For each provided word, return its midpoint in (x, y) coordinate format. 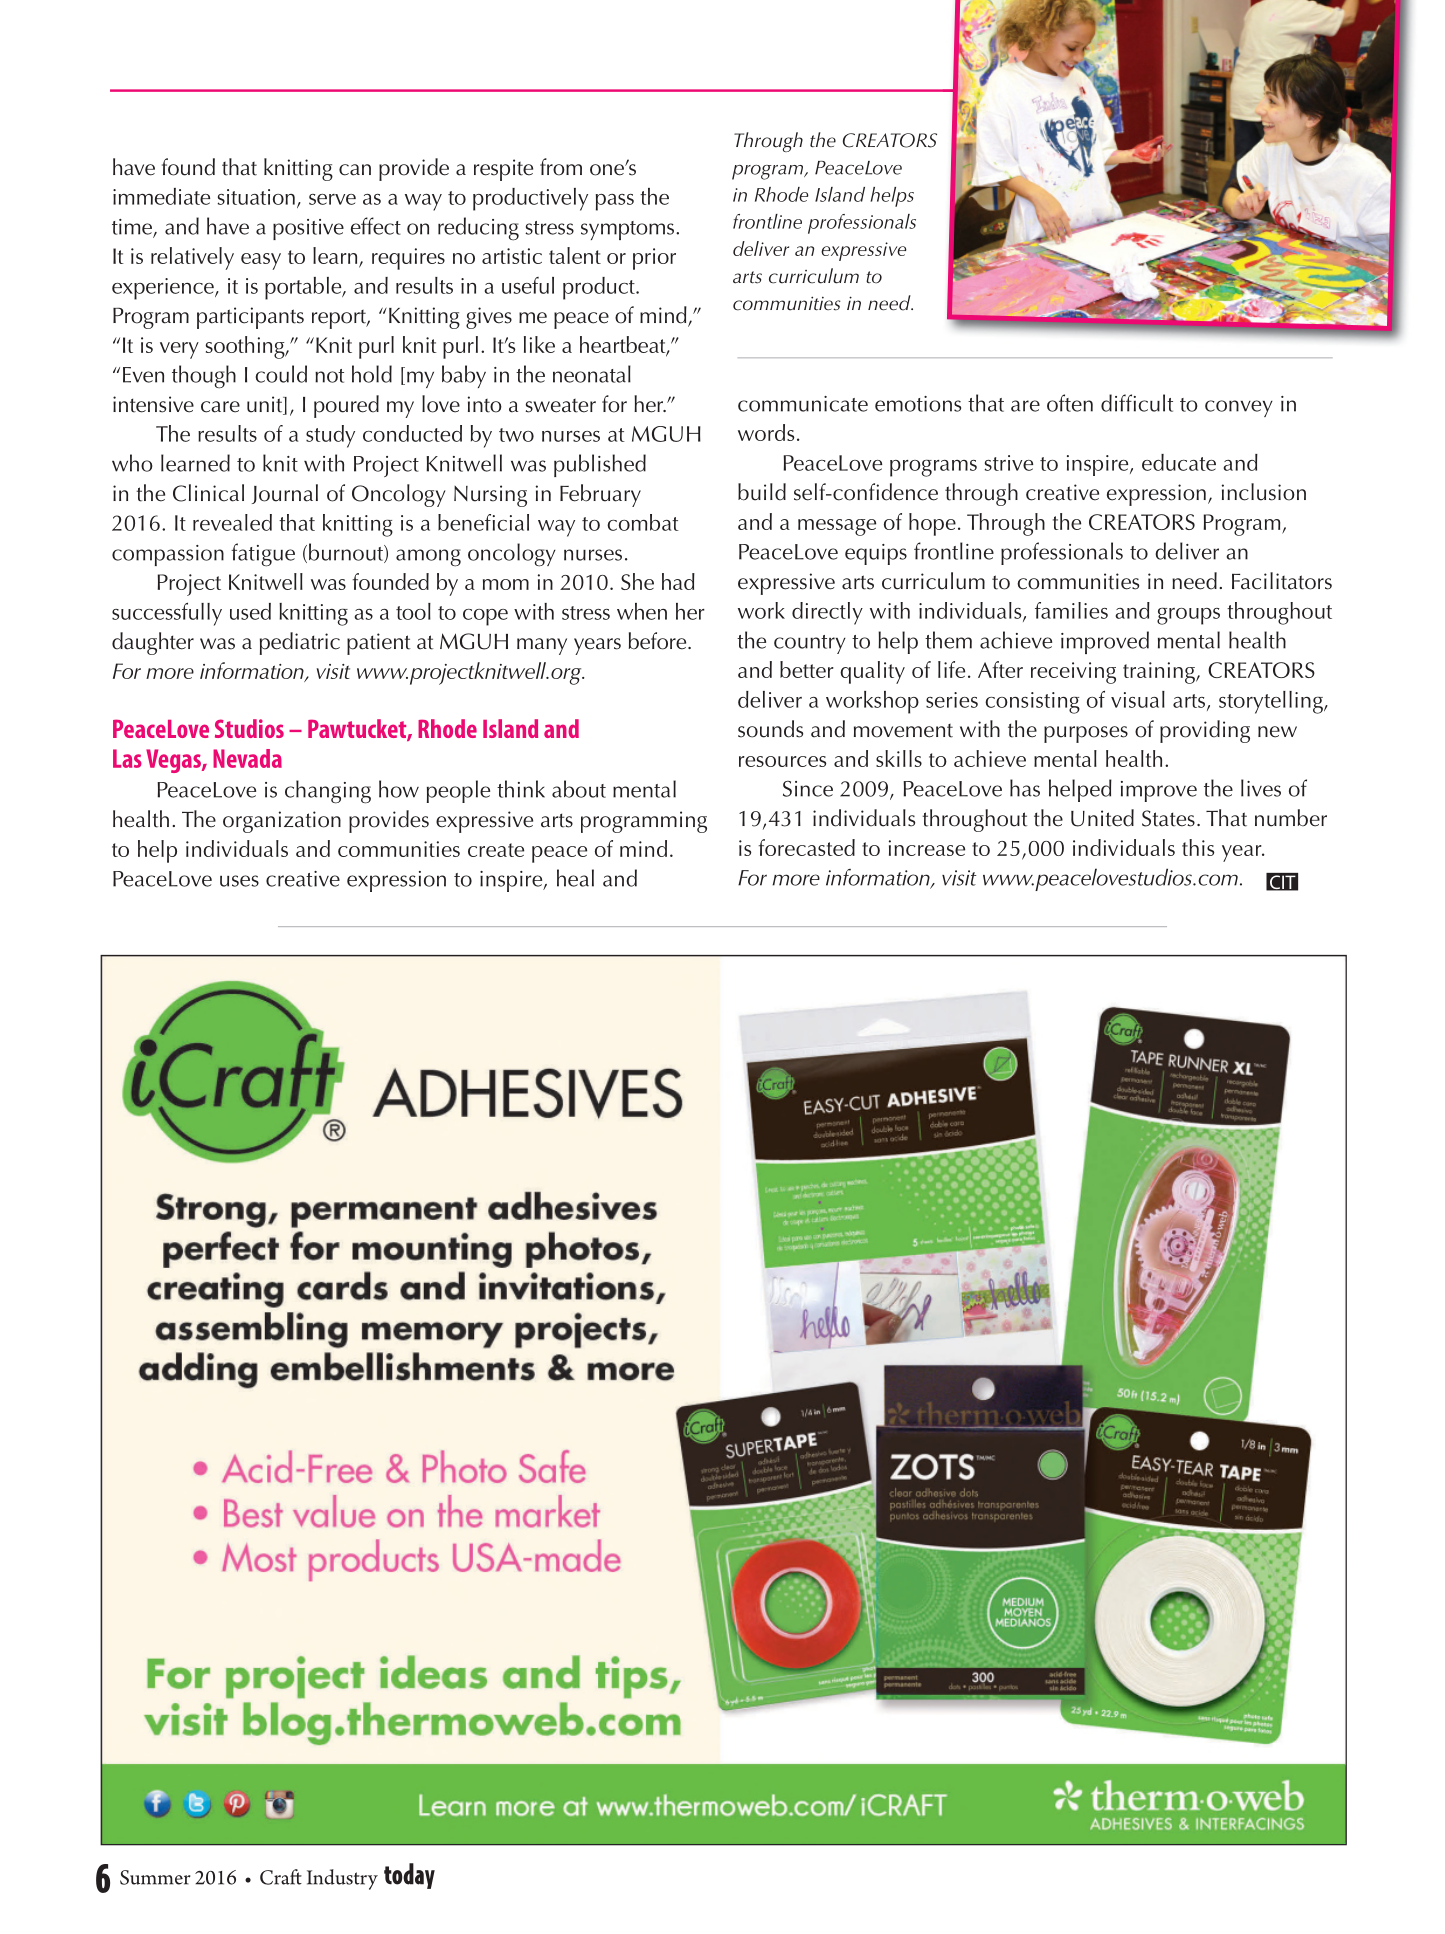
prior (654, 259)
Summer (155, 1877)
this (1198, 847)
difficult (1137, 403)
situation (256, 197)
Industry (342, 1879)
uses (239, 881)
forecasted (806, 847)
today (409, 1876)
